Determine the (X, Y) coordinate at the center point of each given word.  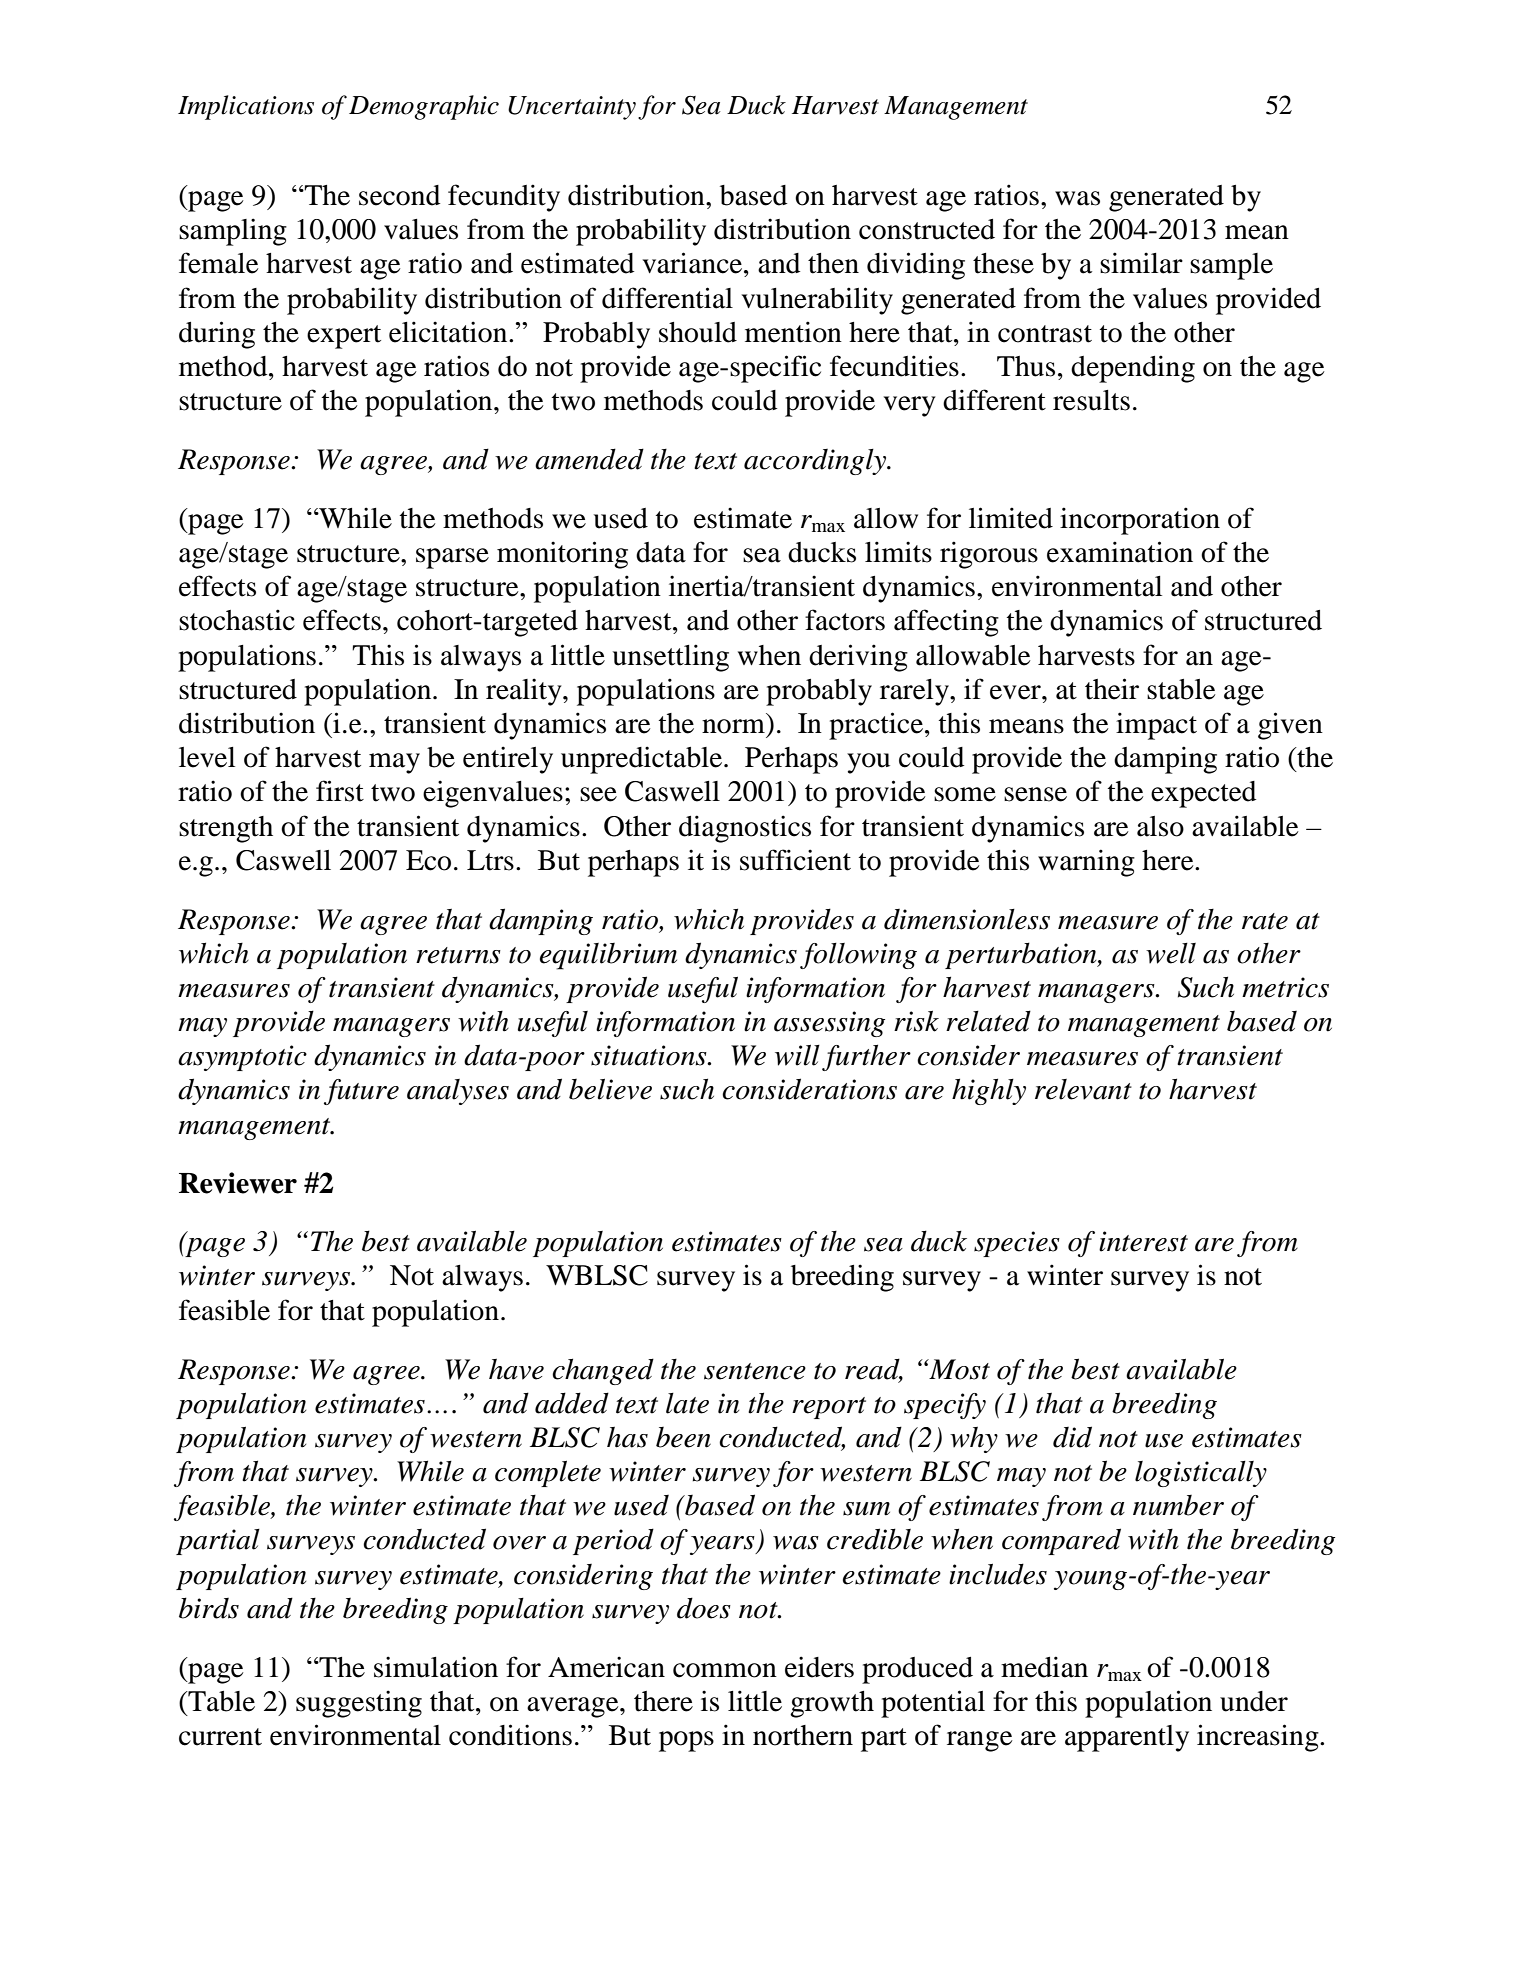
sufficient (795, 860)
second (399, 195)
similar (1141, 263)
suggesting (359, 1704)
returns (458, 955)
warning (1086, 863)
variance (694, 263)
